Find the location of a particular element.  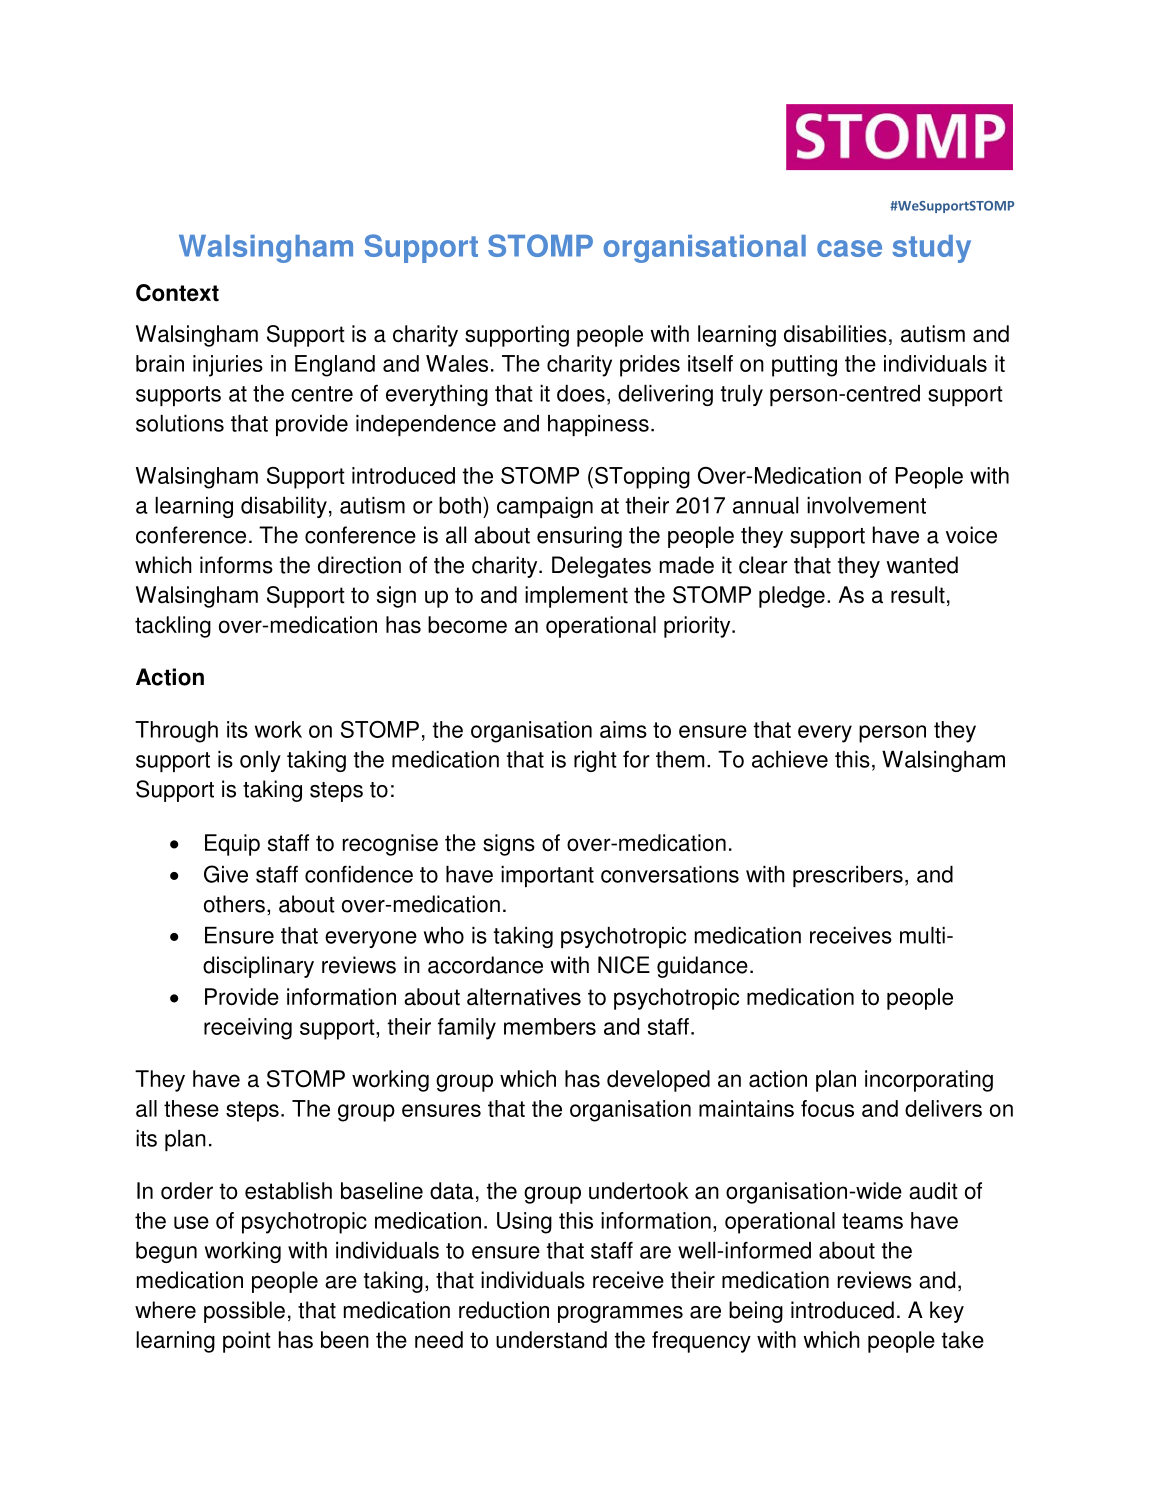

involvement is located at coordinates (866, 505).
